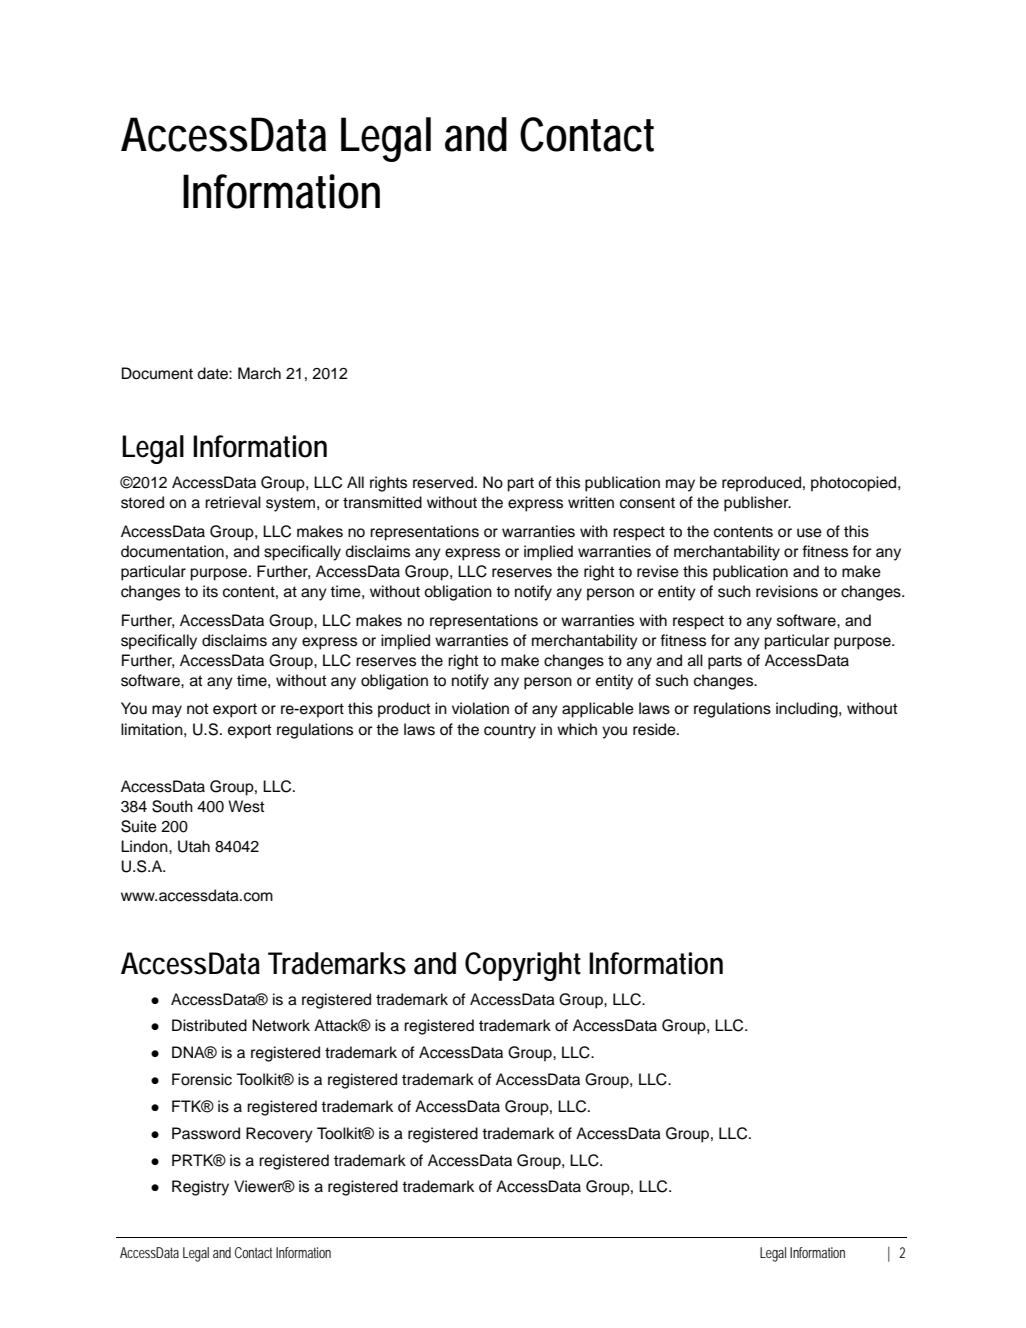 Image resolution: width=1026 pixels, height=1328 pixels. I want to click on reserved, so click(443, 482).
